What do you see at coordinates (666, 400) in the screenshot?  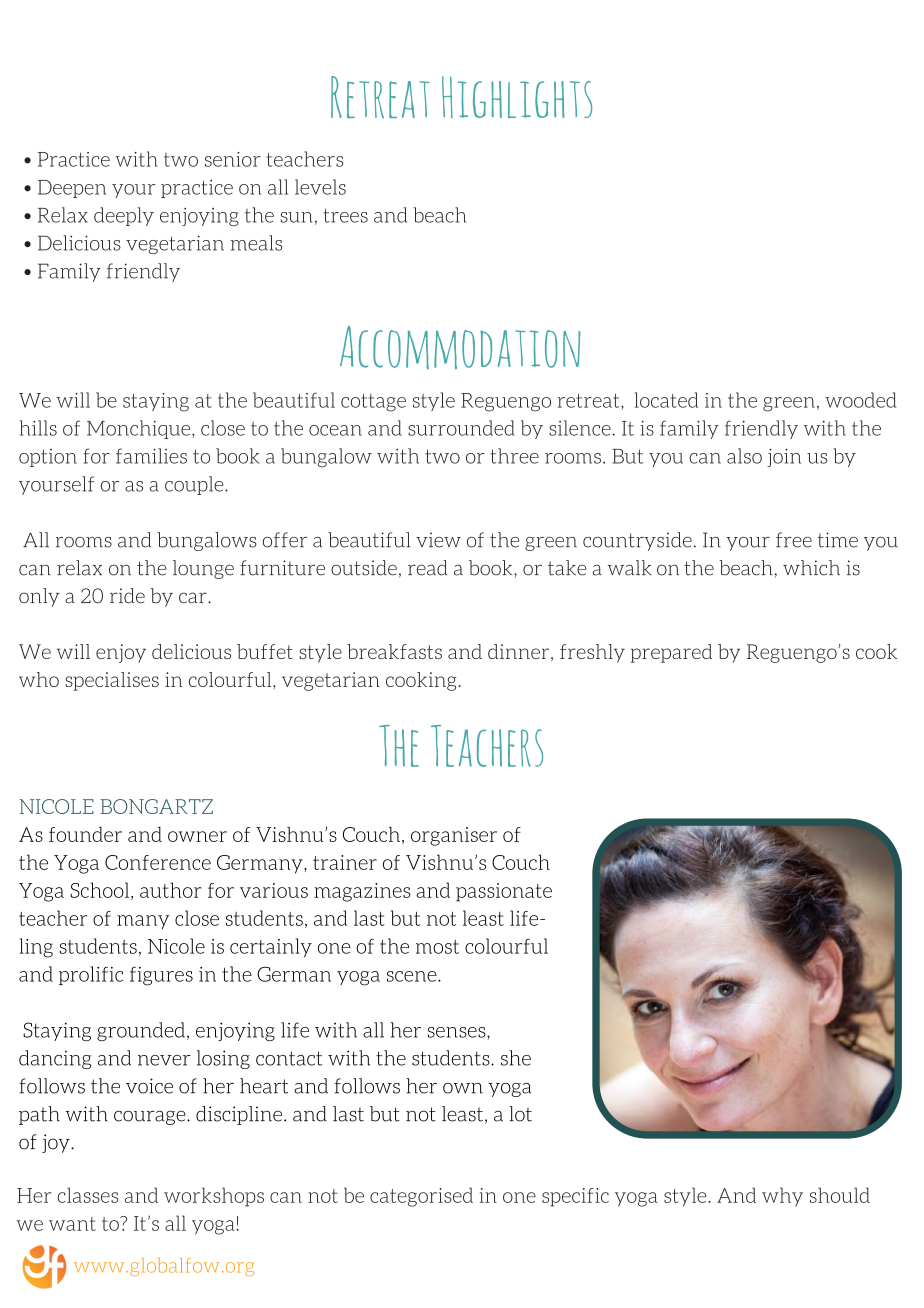 I see `located` at bounding box center [666, 400].
